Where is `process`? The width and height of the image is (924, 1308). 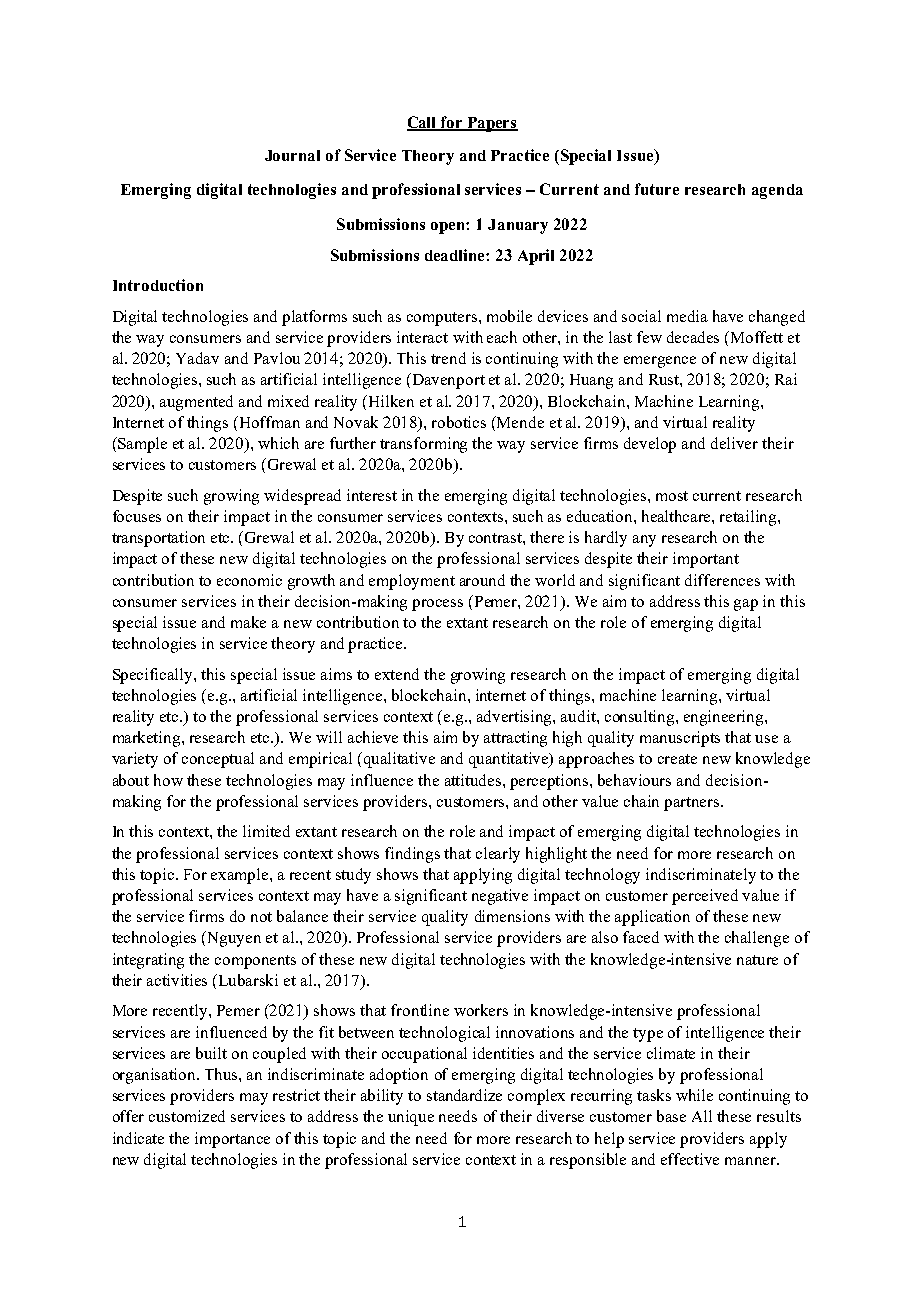 process is located at coordinates (437, 605).
